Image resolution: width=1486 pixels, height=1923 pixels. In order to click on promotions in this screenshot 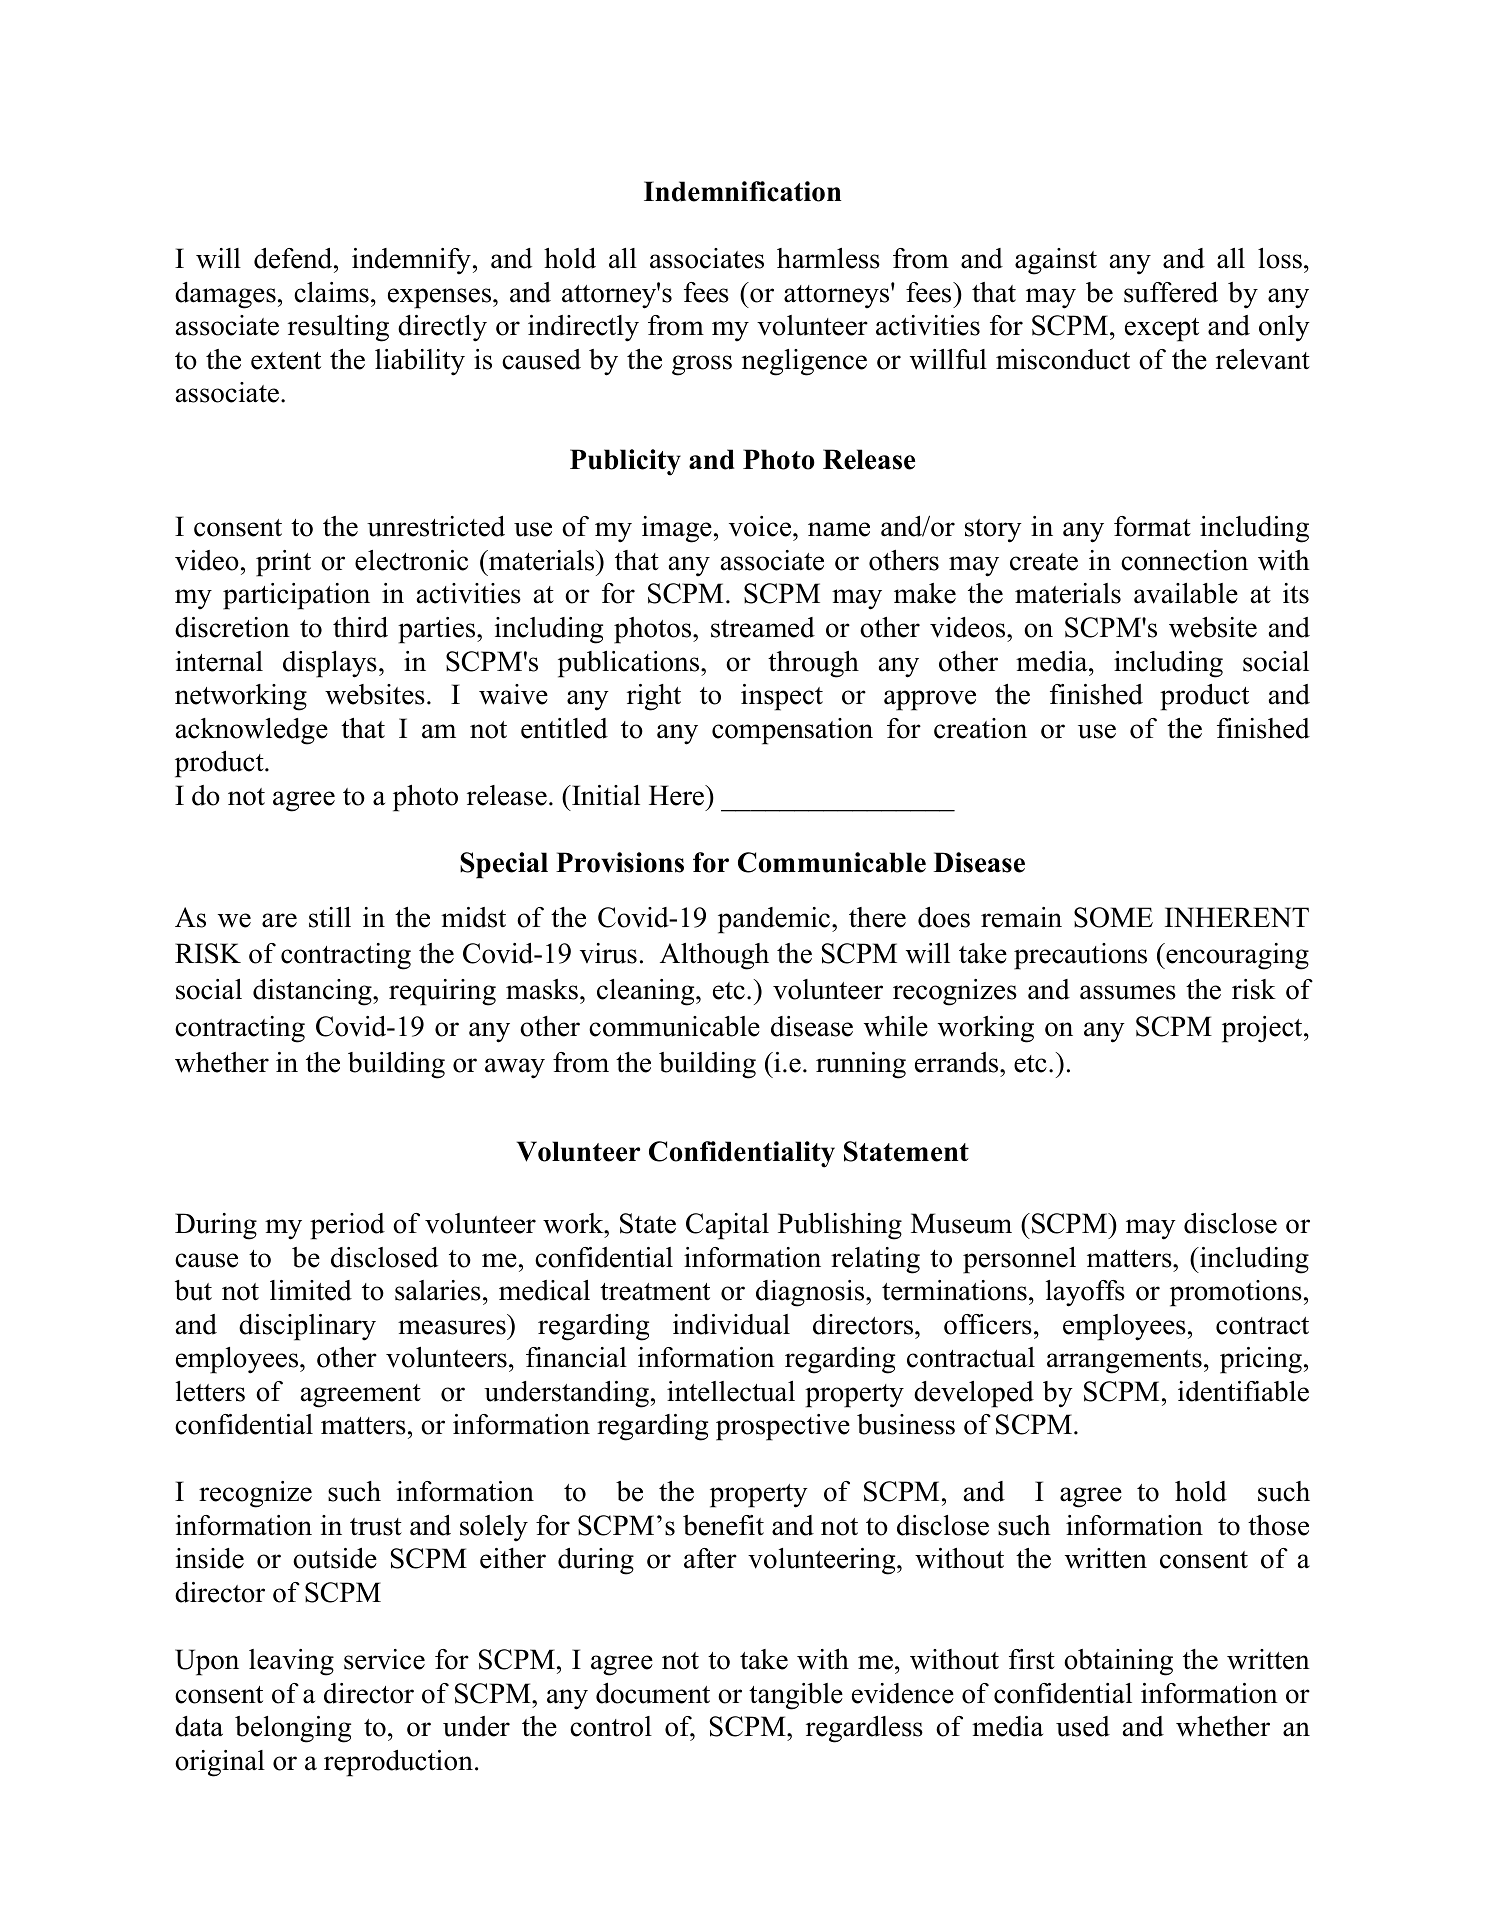, I will do `click(1236, 1293)`.
